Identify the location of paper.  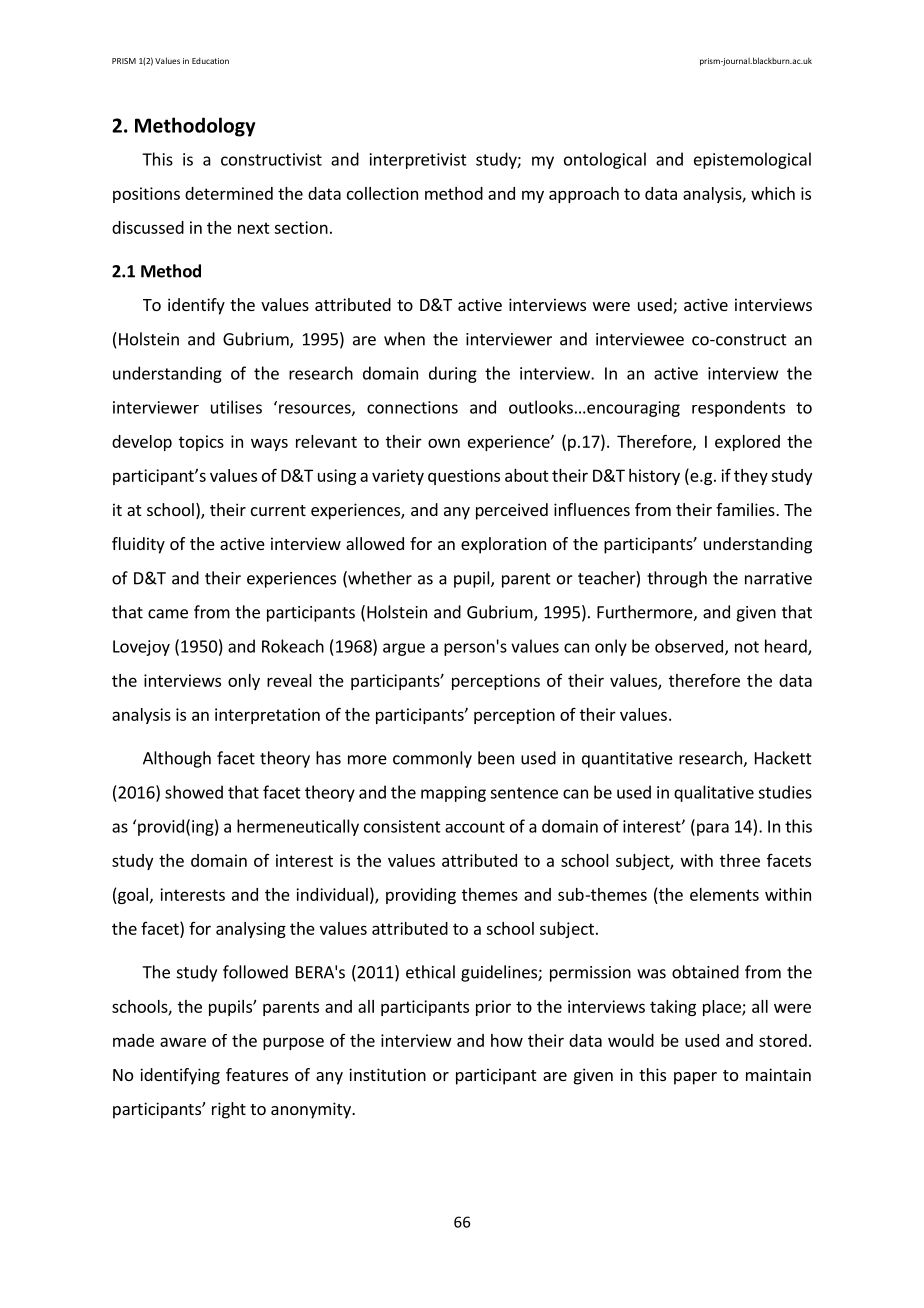
(695, 1078).
